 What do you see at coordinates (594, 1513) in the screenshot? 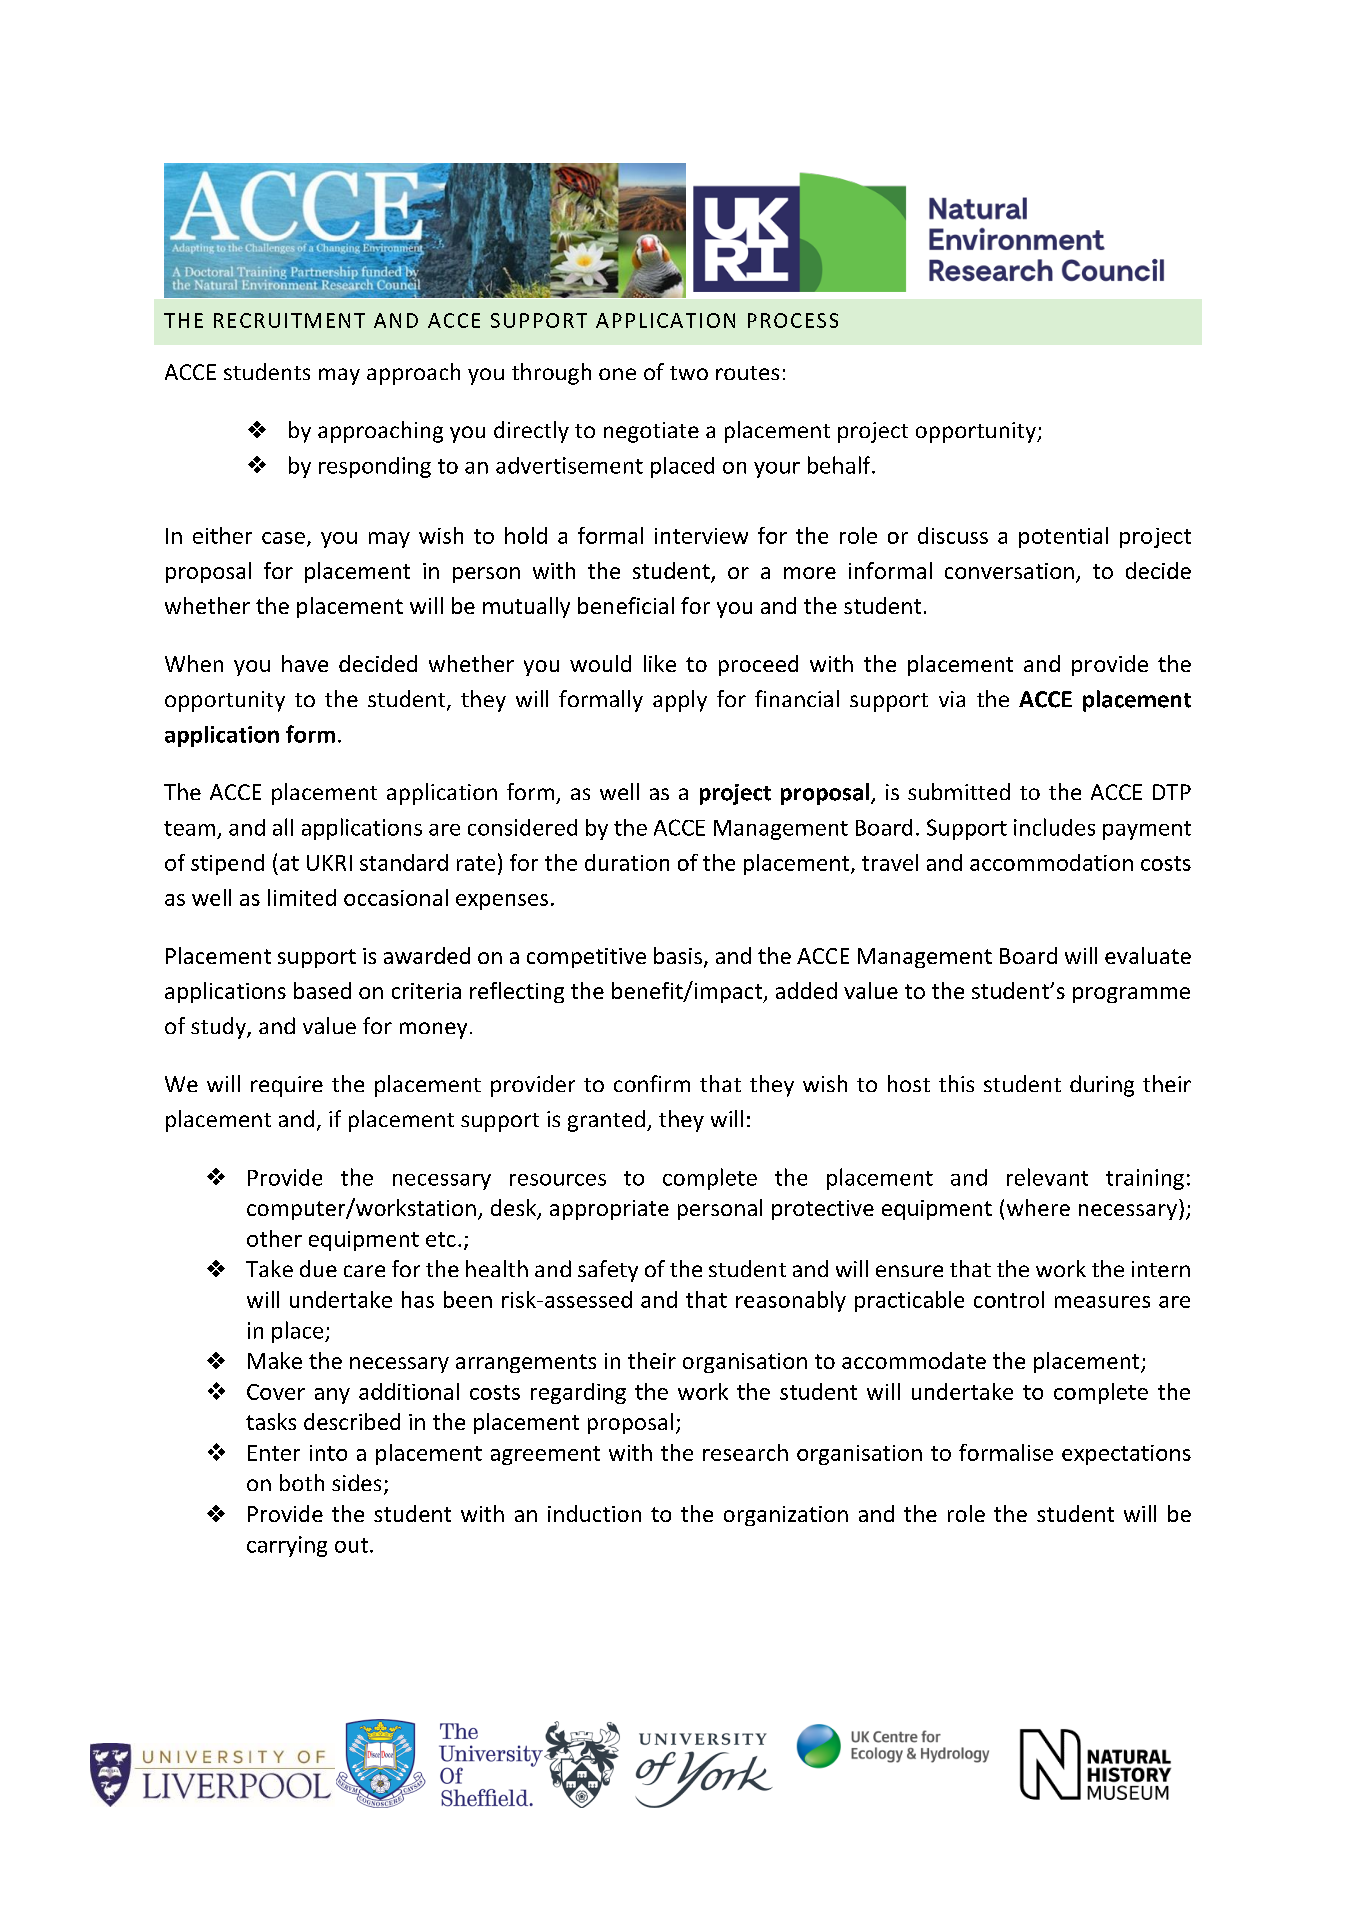
I see `induction` at bounding box center [594, 1513].
